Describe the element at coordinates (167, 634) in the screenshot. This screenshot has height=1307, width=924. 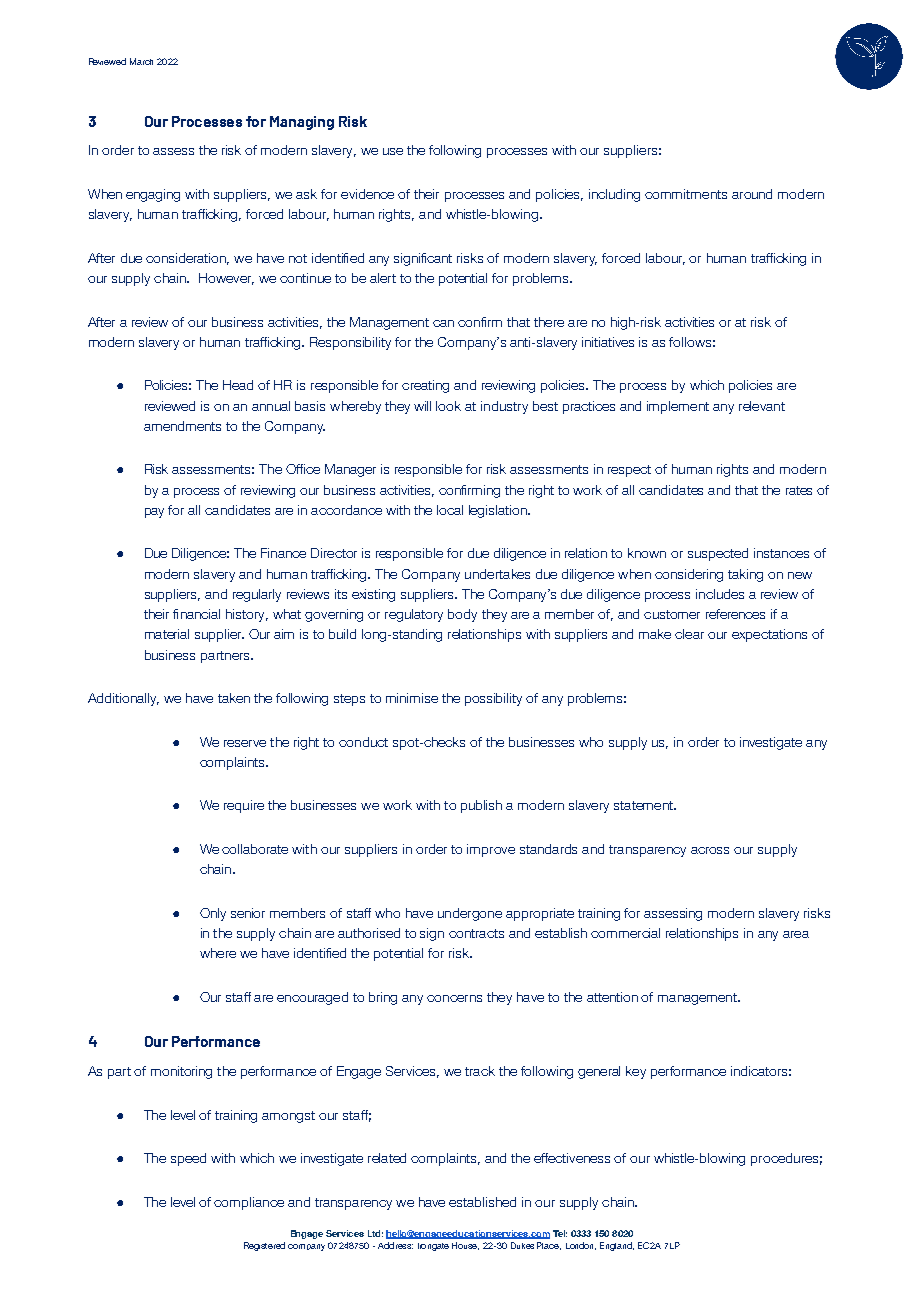
I see `material` at that location.
